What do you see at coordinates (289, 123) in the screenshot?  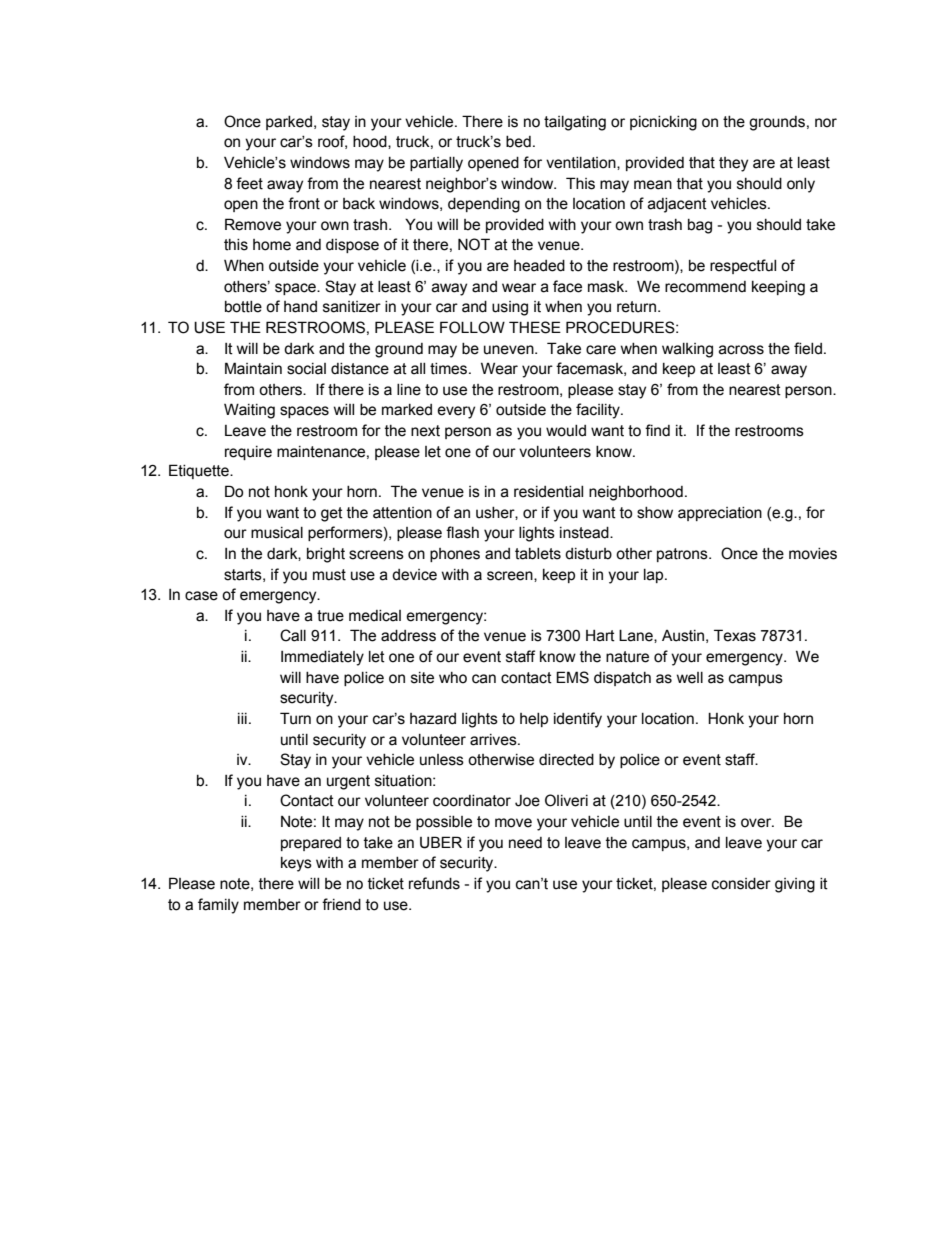 I see `parked` at bounding box center [289, 123].
